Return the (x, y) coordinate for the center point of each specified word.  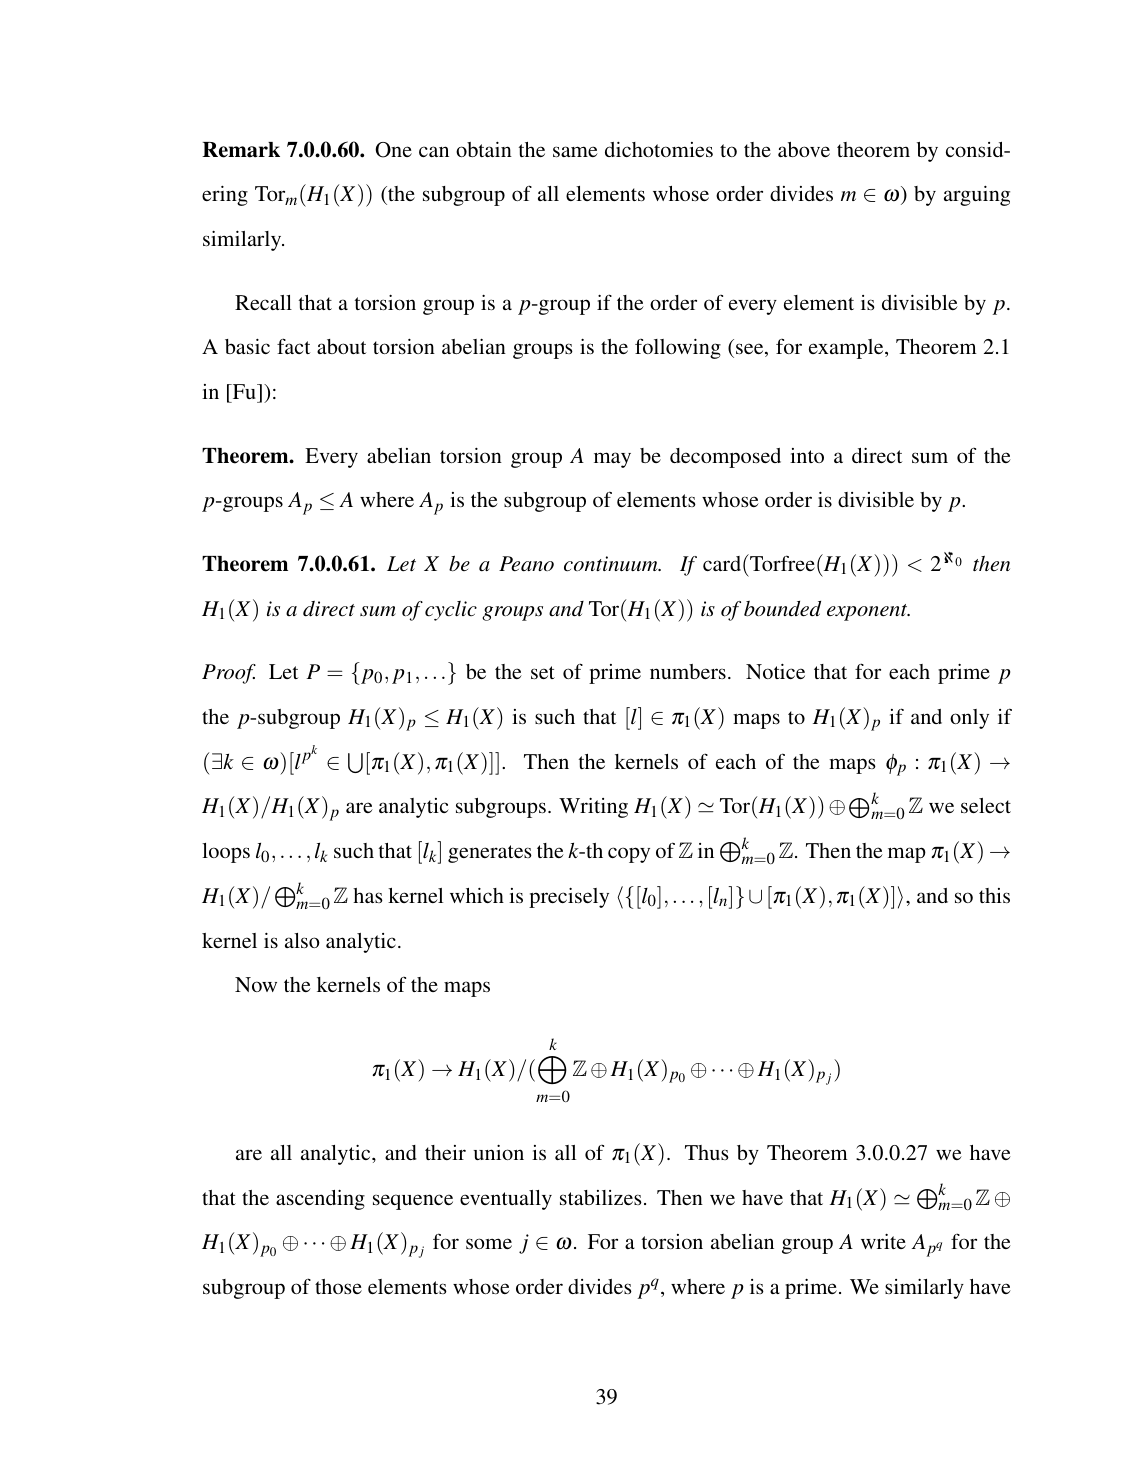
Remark (241, 150)
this (994, 895)
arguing (977, 196)
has (368, 895)
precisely (569, 898)
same (575, 151)
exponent (868, 612)
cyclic (451, 611)
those (338, 1286)
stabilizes (601, 1197)
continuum (612, 564)
